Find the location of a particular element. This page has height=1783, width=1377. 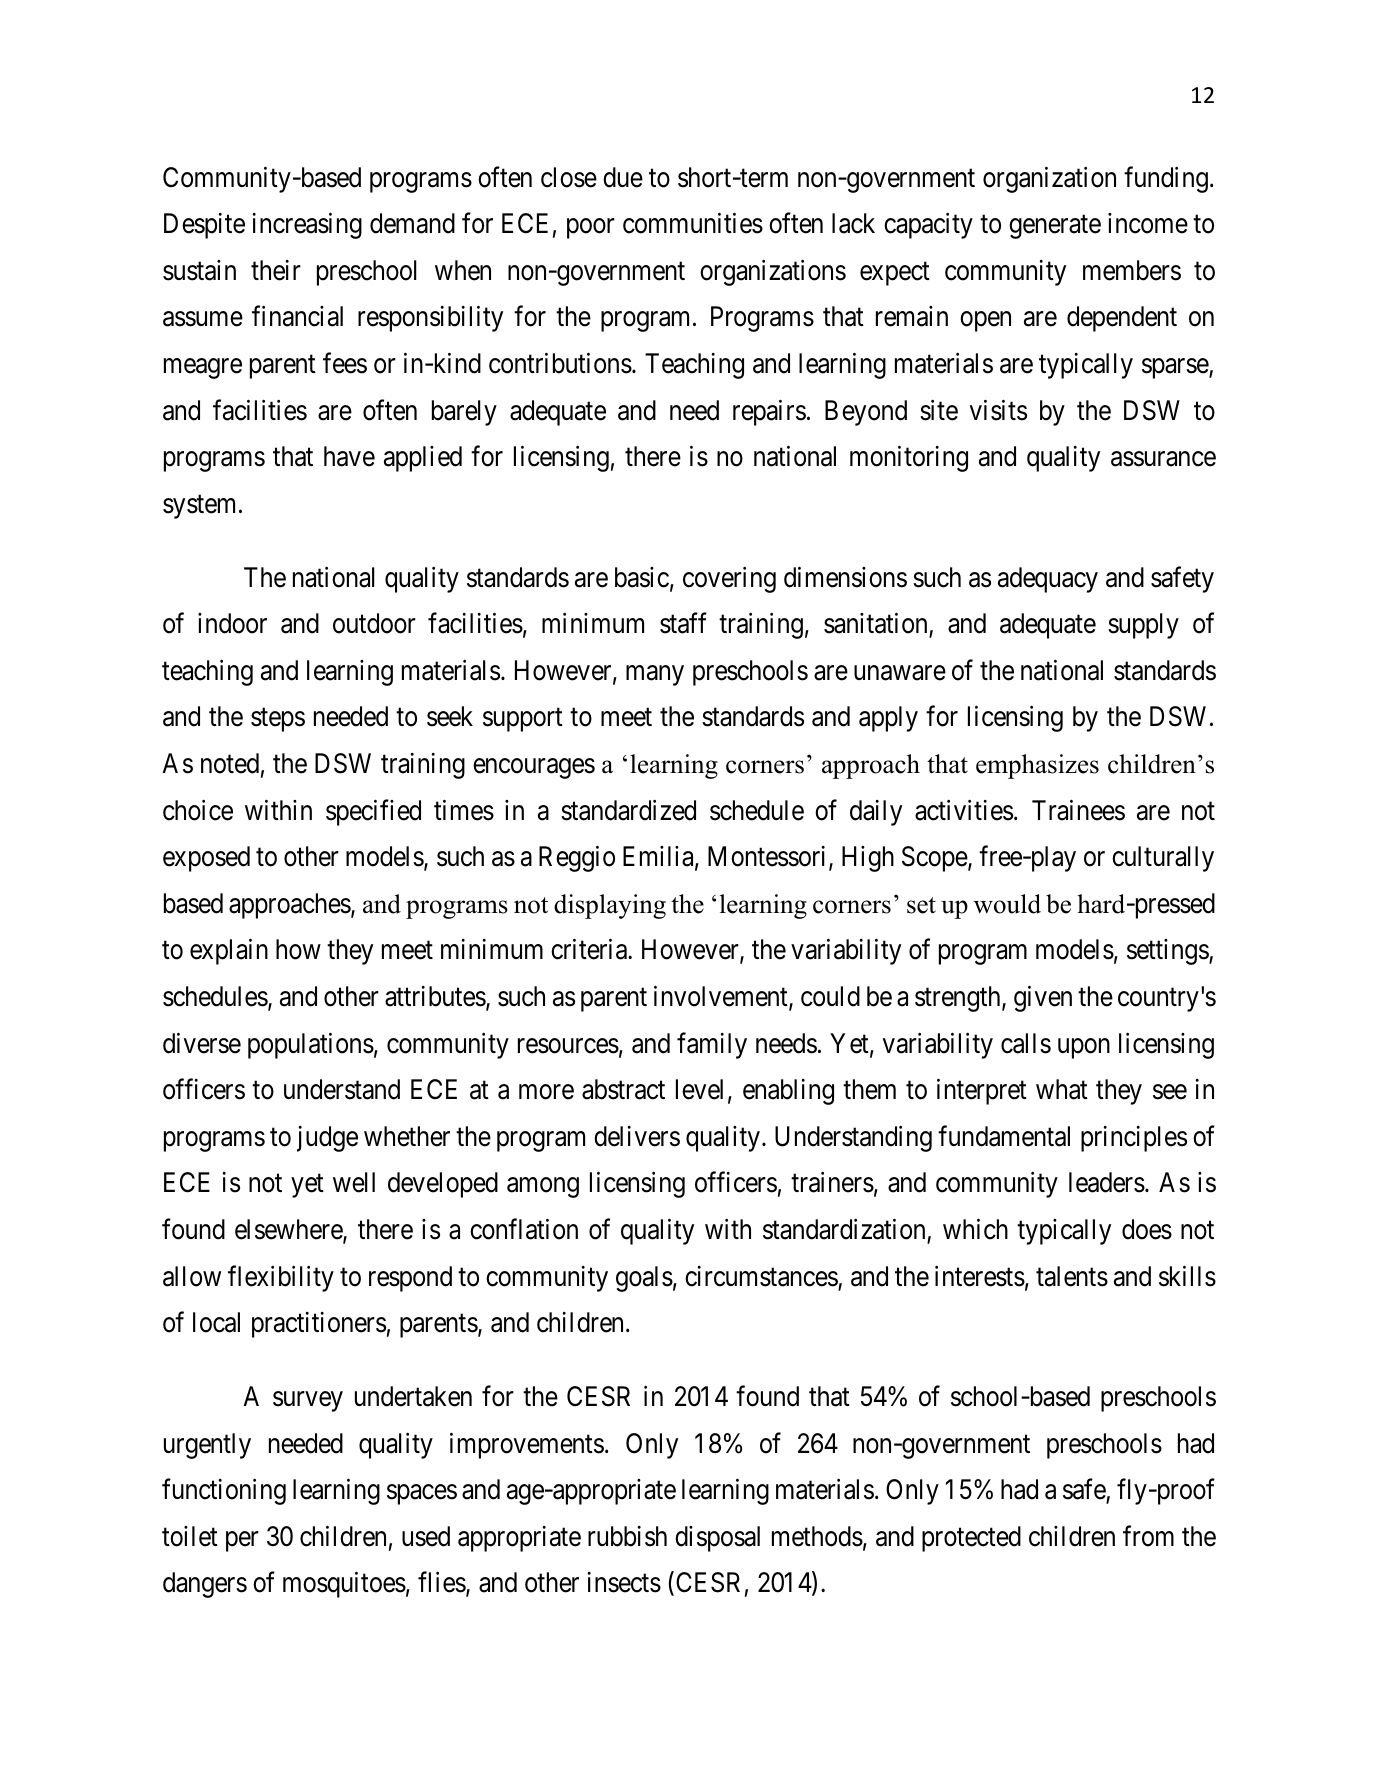

communities is located at coordinates (693, 223).
